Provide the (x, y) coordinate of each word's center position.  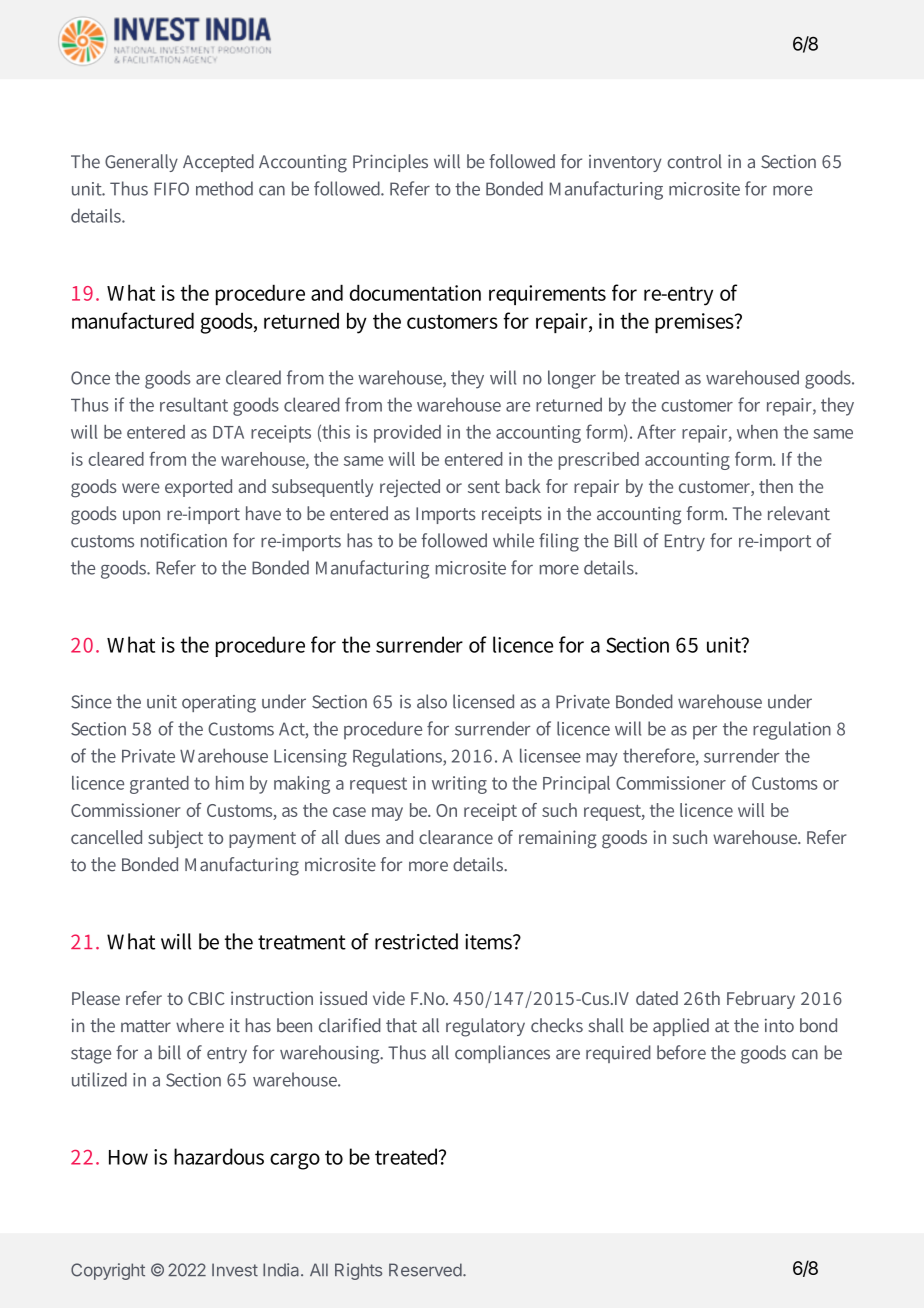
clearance (456, 837)
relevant (799, 513)
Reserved (425, 1270)
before (681, 1052)
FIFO (171, 189)
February (761, 1000)
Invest (235, 1270)
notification (184, 540)
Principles (390, 163)
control (694, 161)
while (513, 540)
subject (175, 839)
